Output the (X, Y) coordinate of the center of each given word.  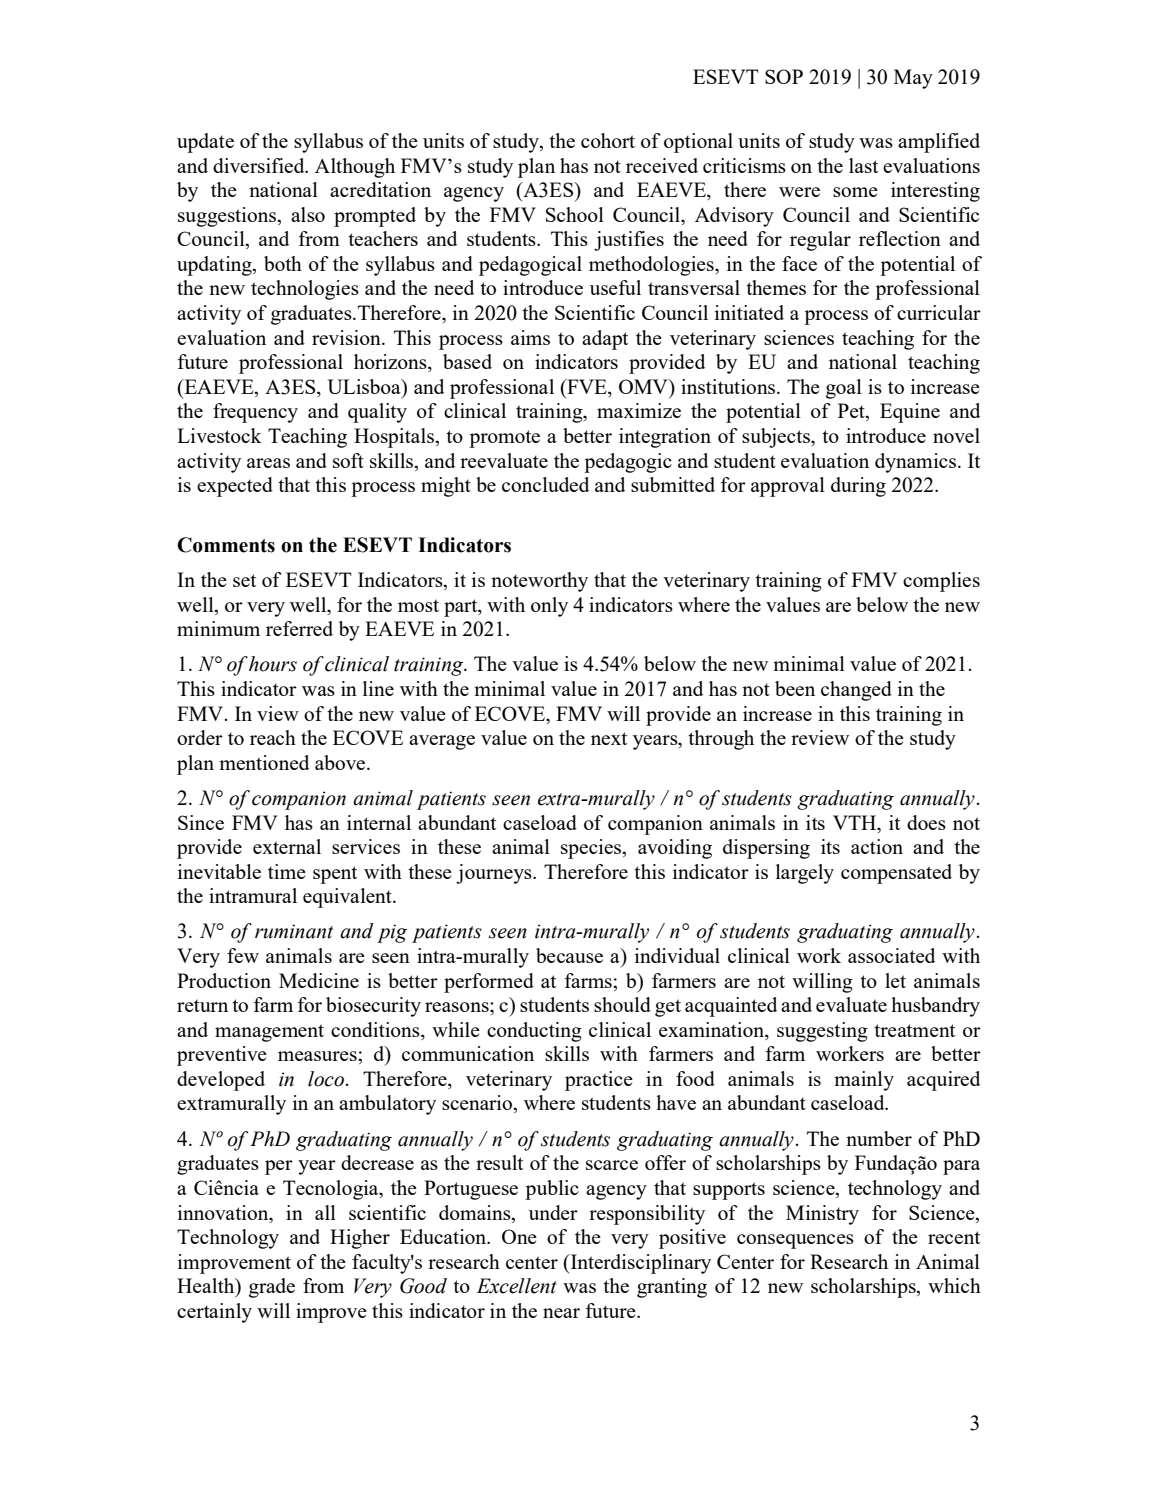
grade (272, 1288)
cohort (608, 140)
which (954, 1285)
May (913, 79)
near (561, 1313)
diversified (260, 165)
